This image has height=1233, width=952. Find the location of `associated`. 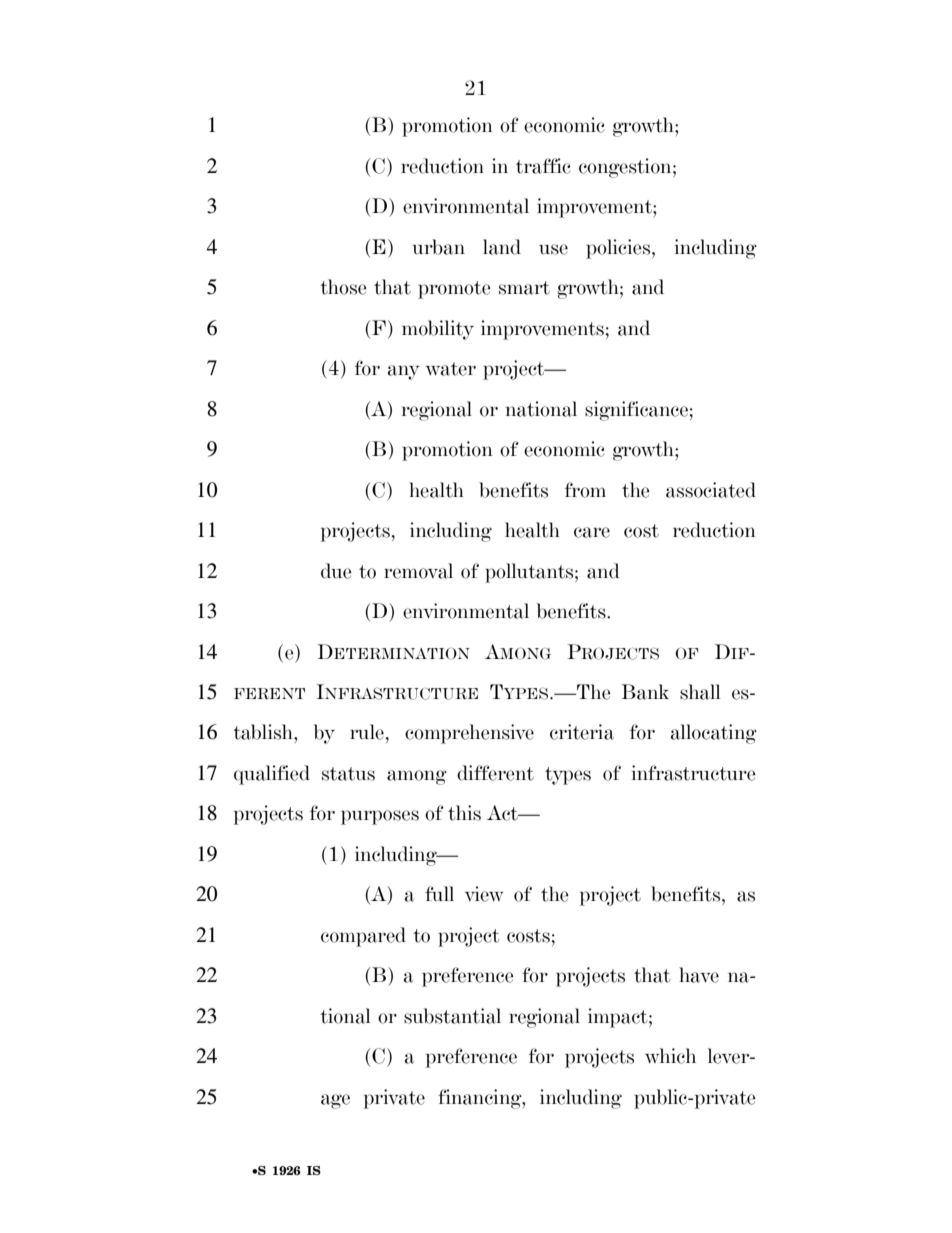

associated is located at coordinates (711, 490).
